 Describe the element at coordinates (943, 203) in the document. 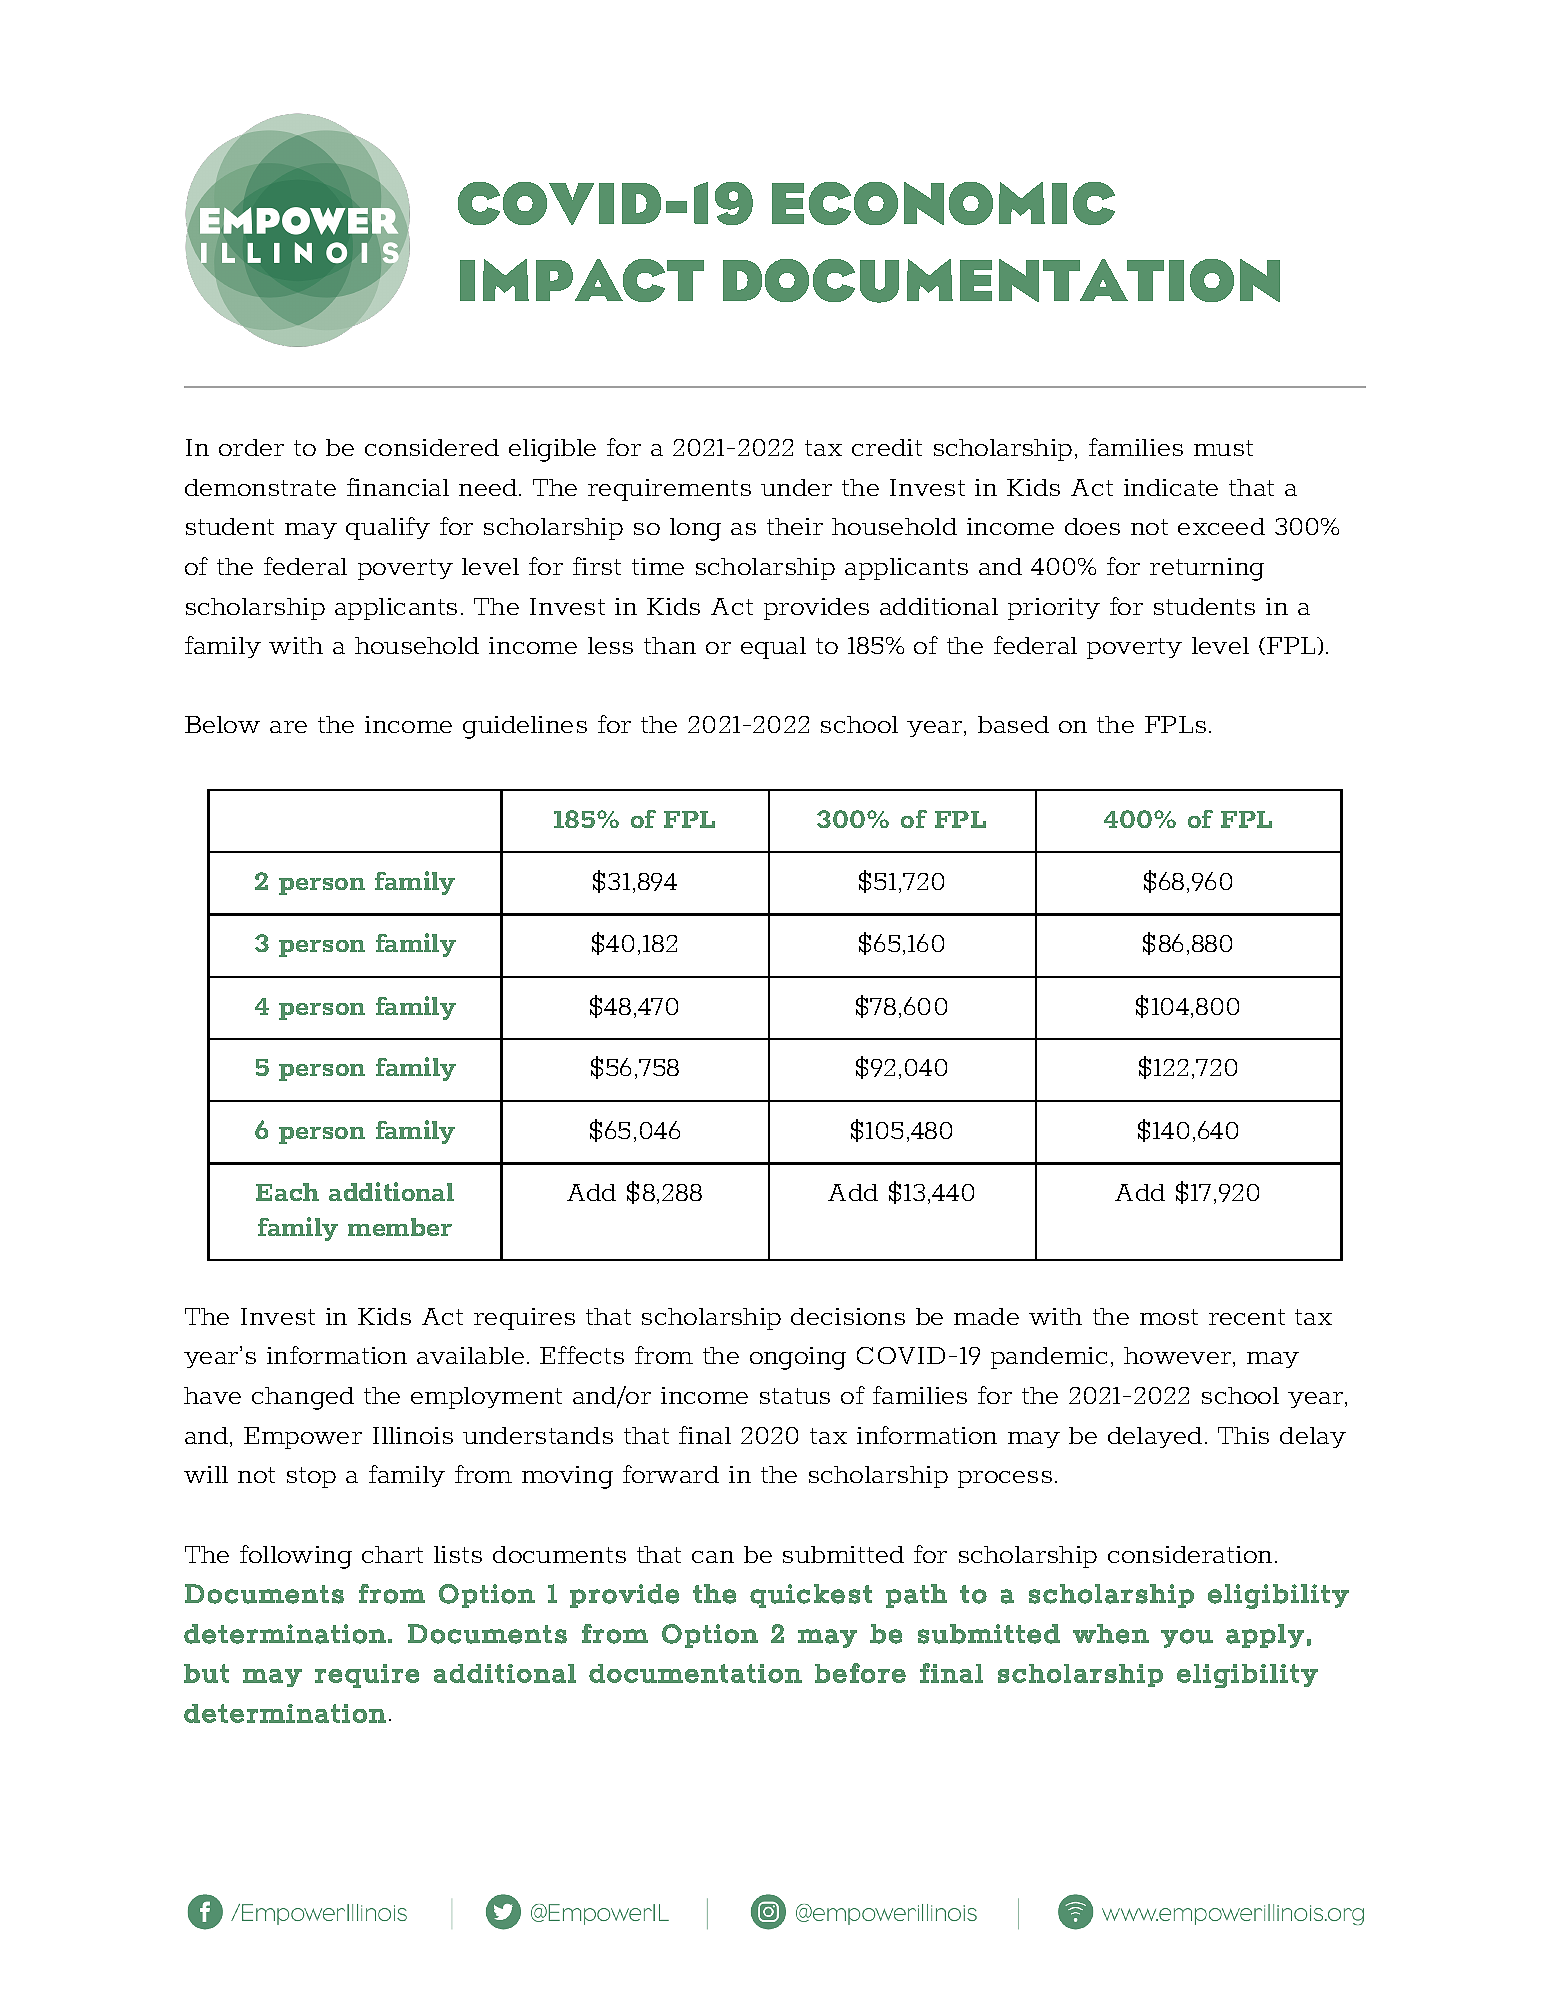

I see `ECONOMIC` at that location.
